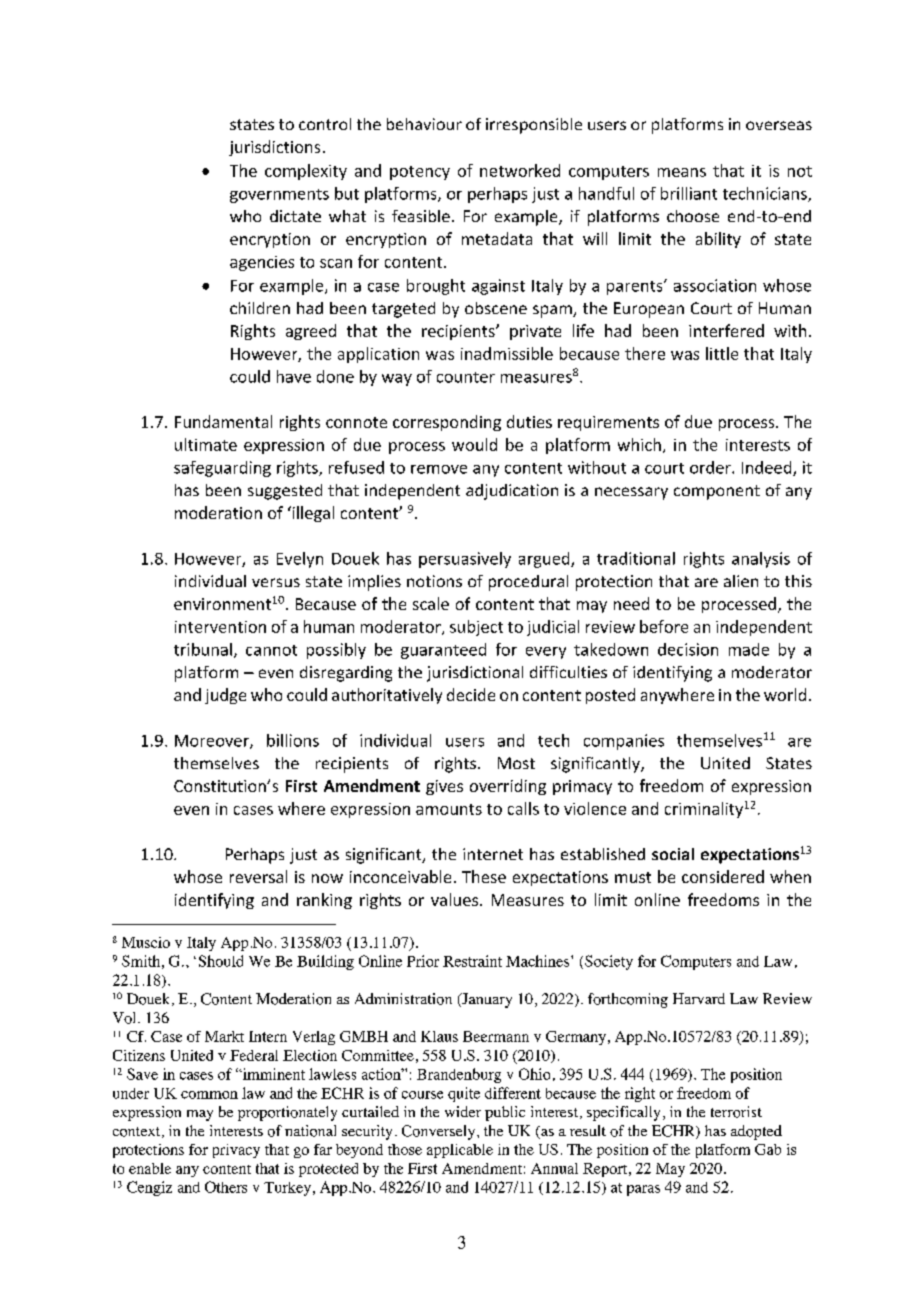 Image resolution: width=924 pixels, height=1308 pixels. Describe the element at coordinates (203, 649) in the screenshot. I see `tribunal` at that location.
